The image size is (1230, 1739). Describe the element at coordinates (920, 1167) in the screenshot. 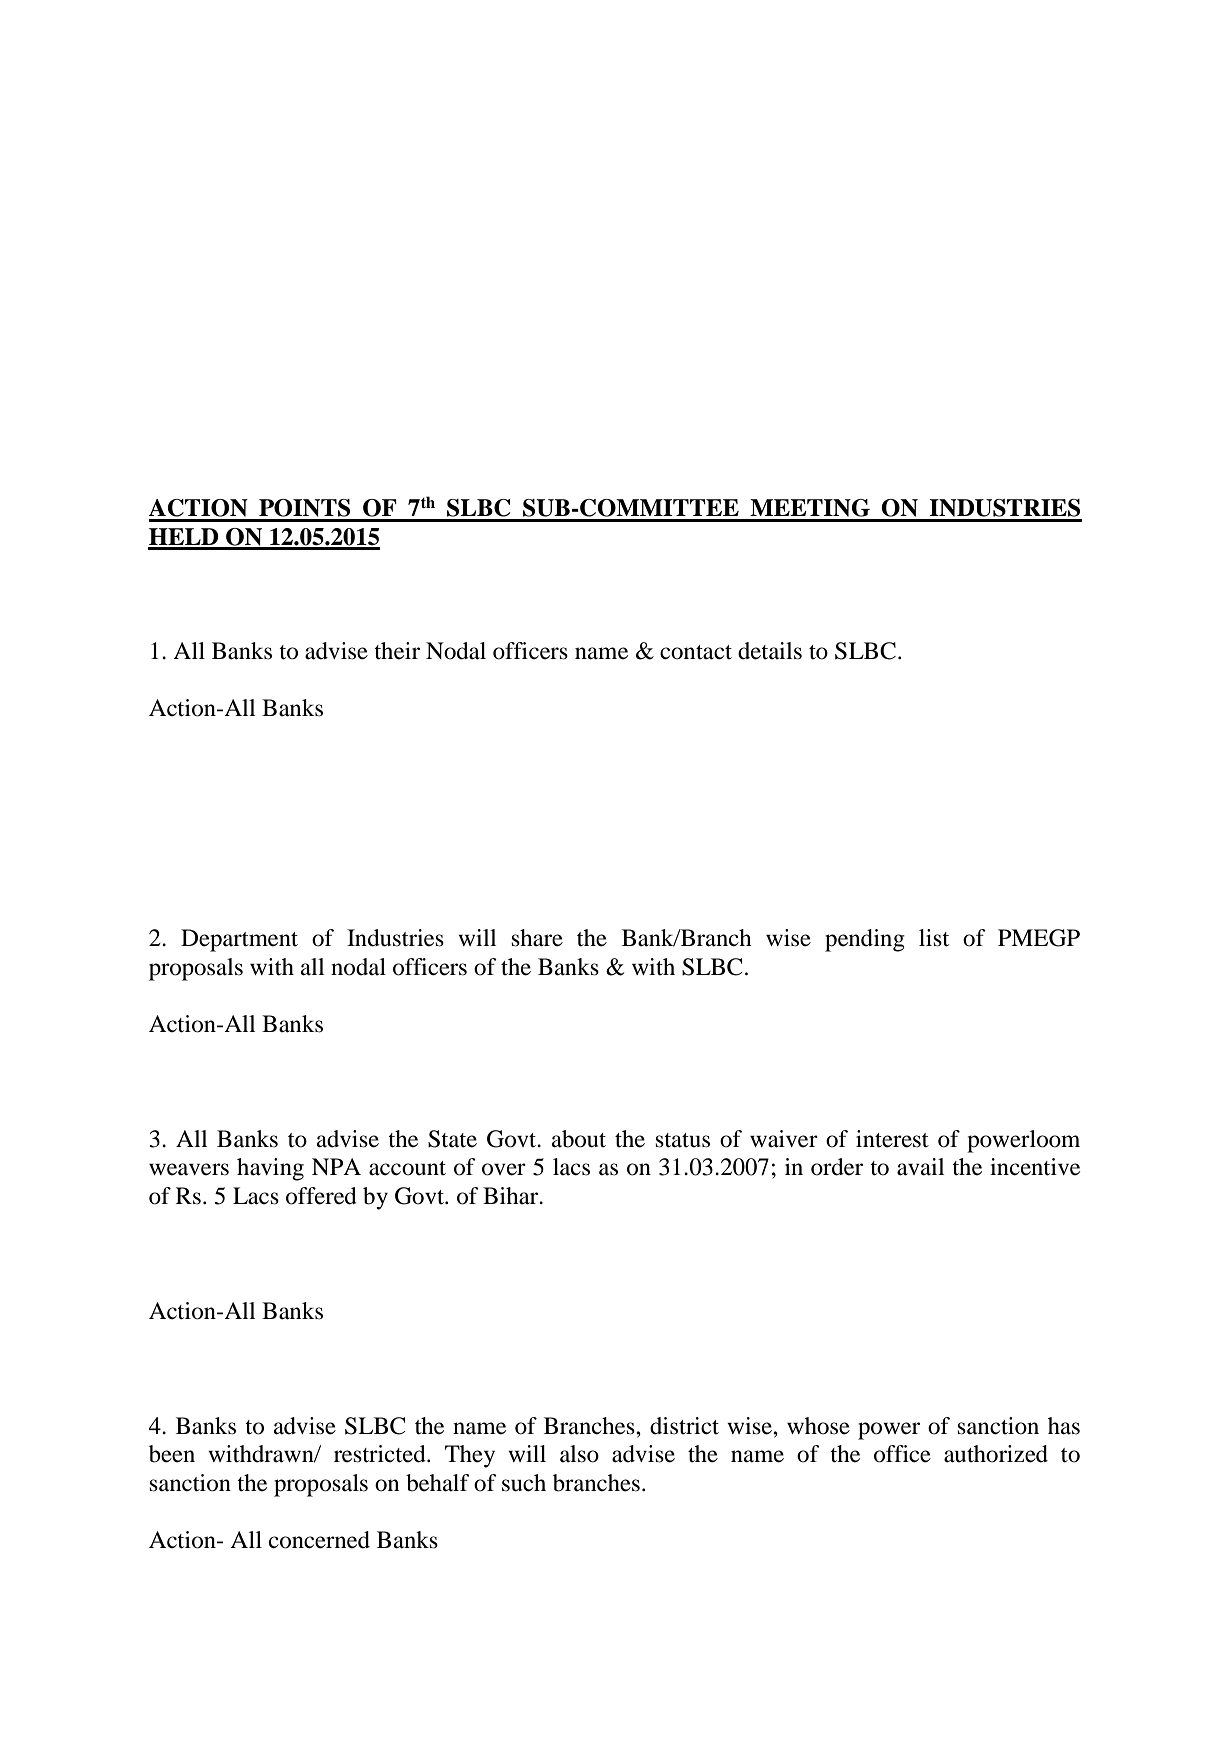

I see `avail` at that location.
